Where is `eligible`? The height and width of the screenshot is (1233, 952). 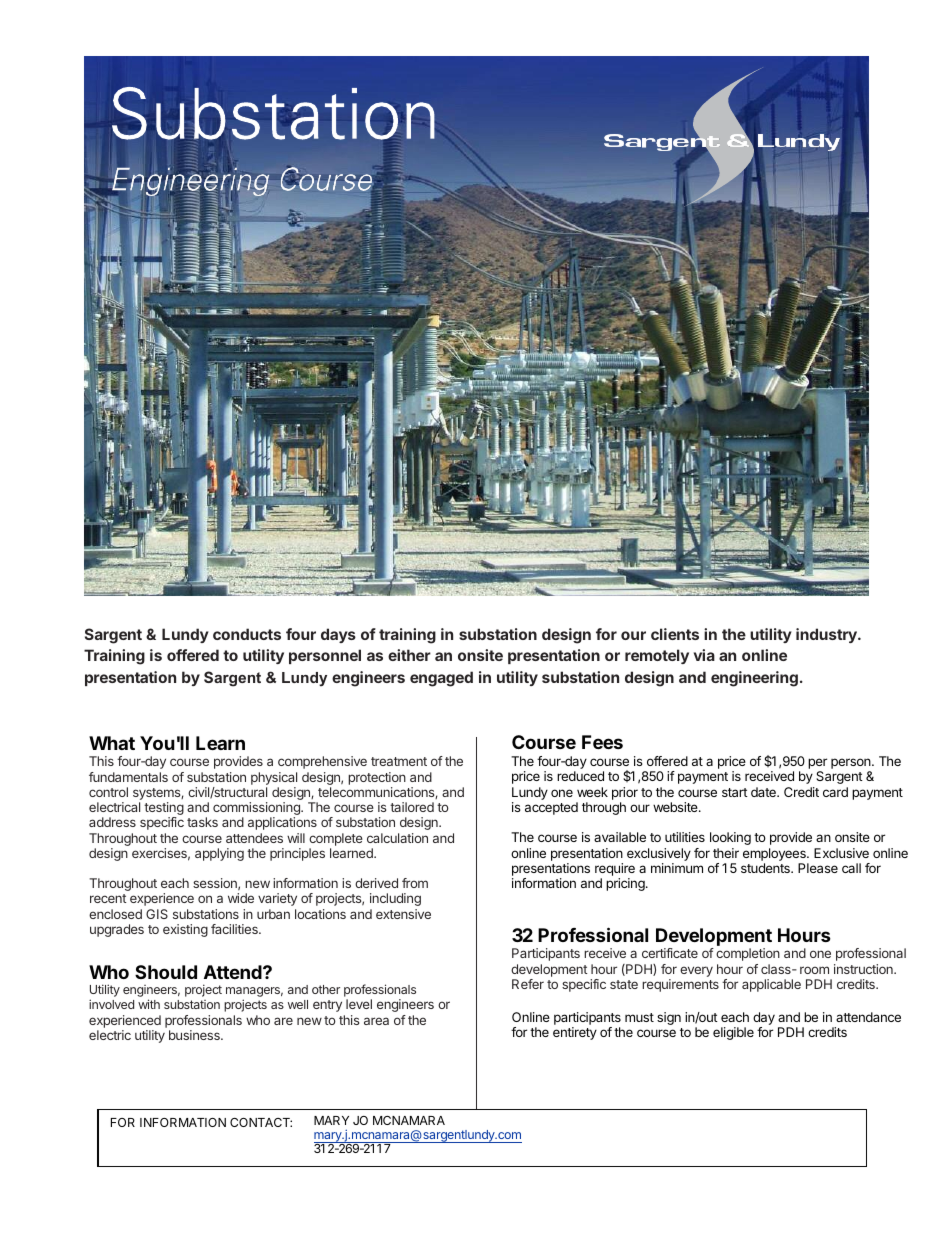 eligible is located at coordinates (733, 1033).
